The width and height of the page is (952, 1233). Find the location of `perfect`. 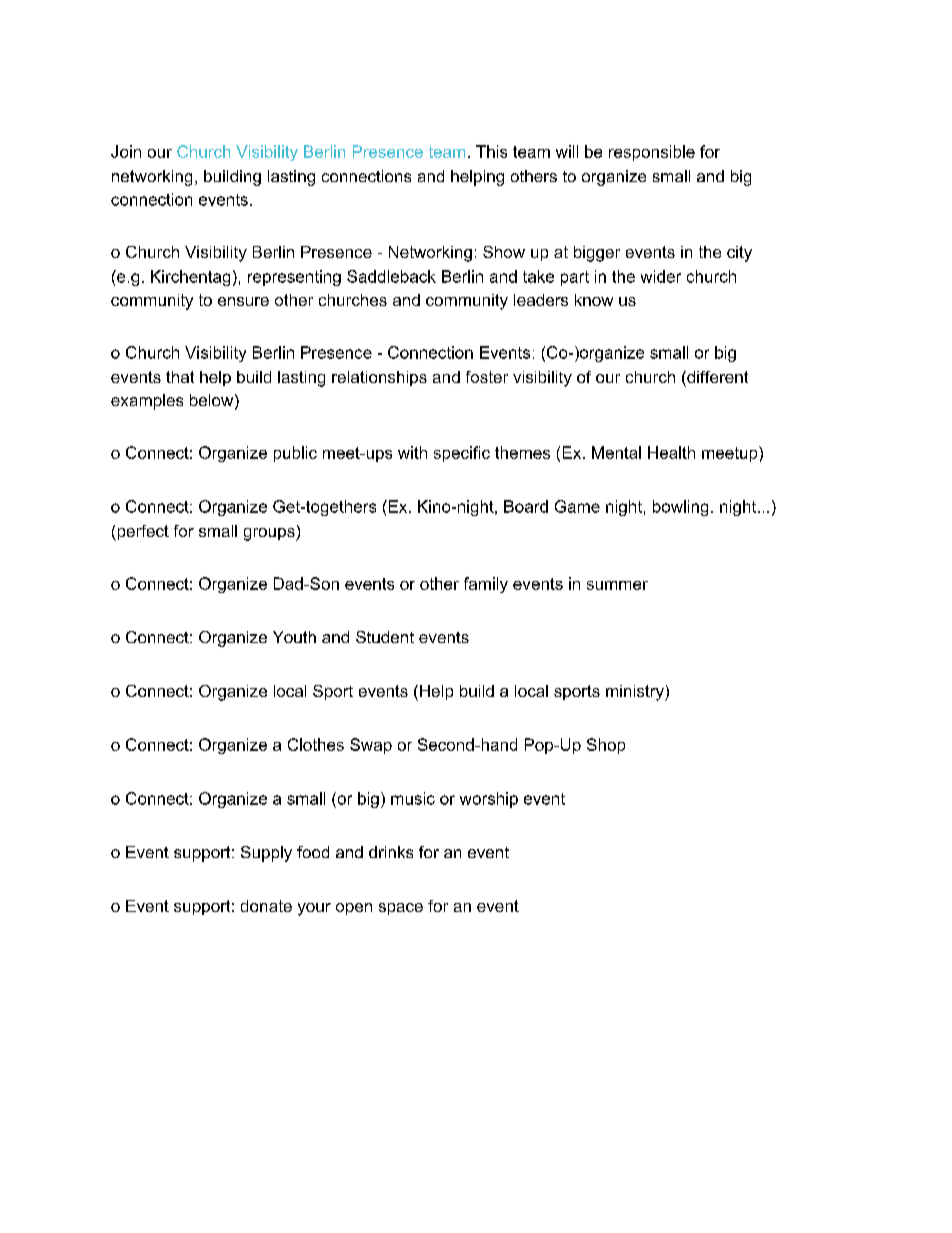

perfect is located at coordinates (142, 533).
